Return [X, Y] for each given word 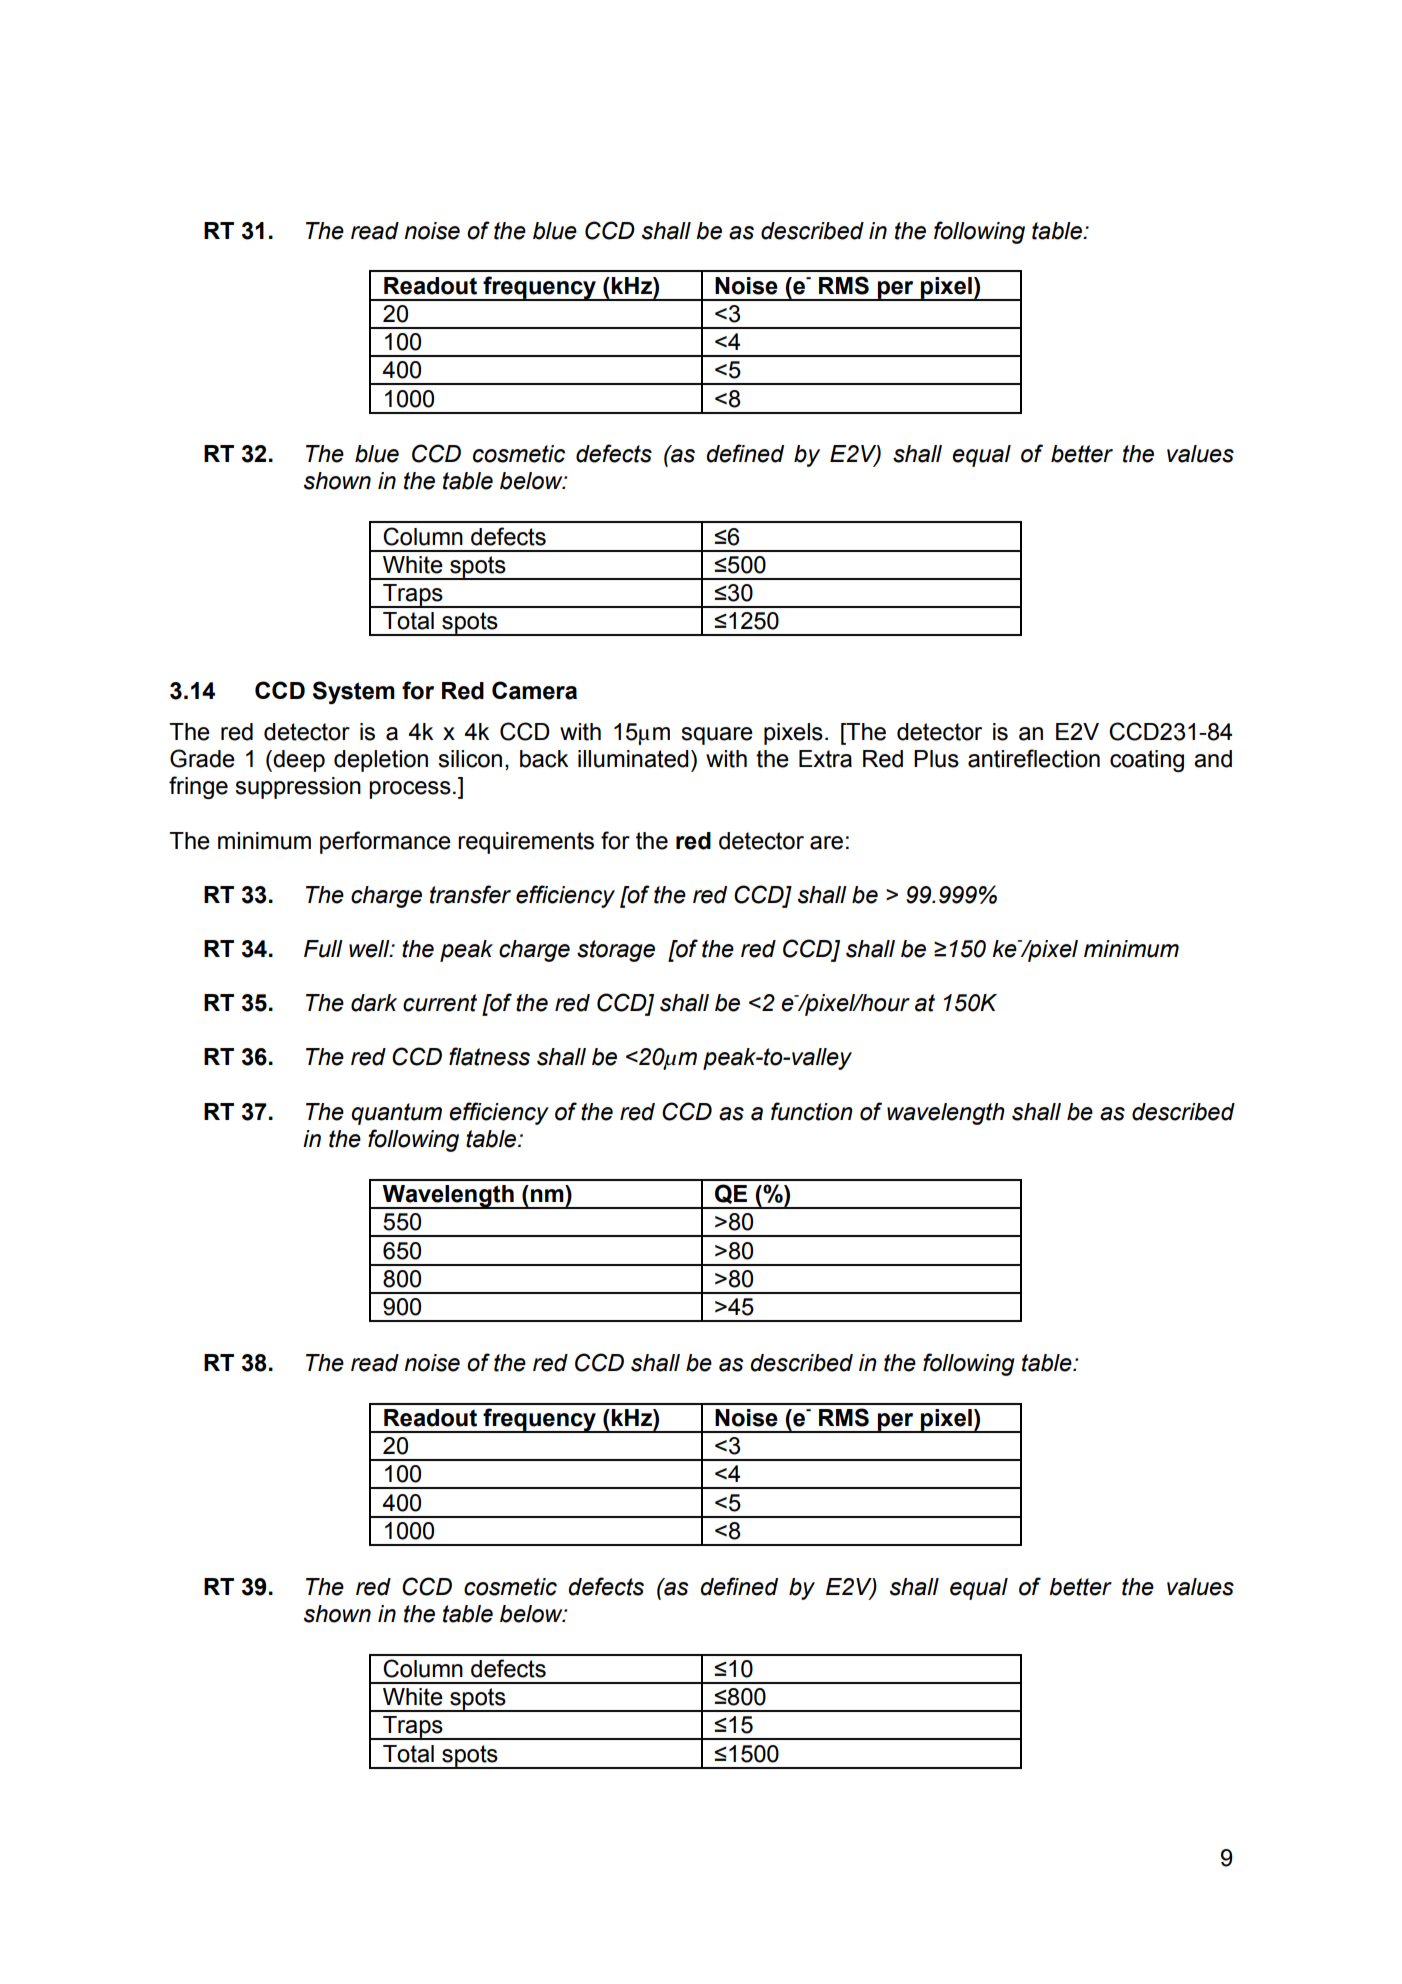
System [354, 692]
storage [616, 951]
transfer [470, 894]
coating [1147, 761]
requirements [526, 843]
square [717, 736]
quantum [396, 1114]
